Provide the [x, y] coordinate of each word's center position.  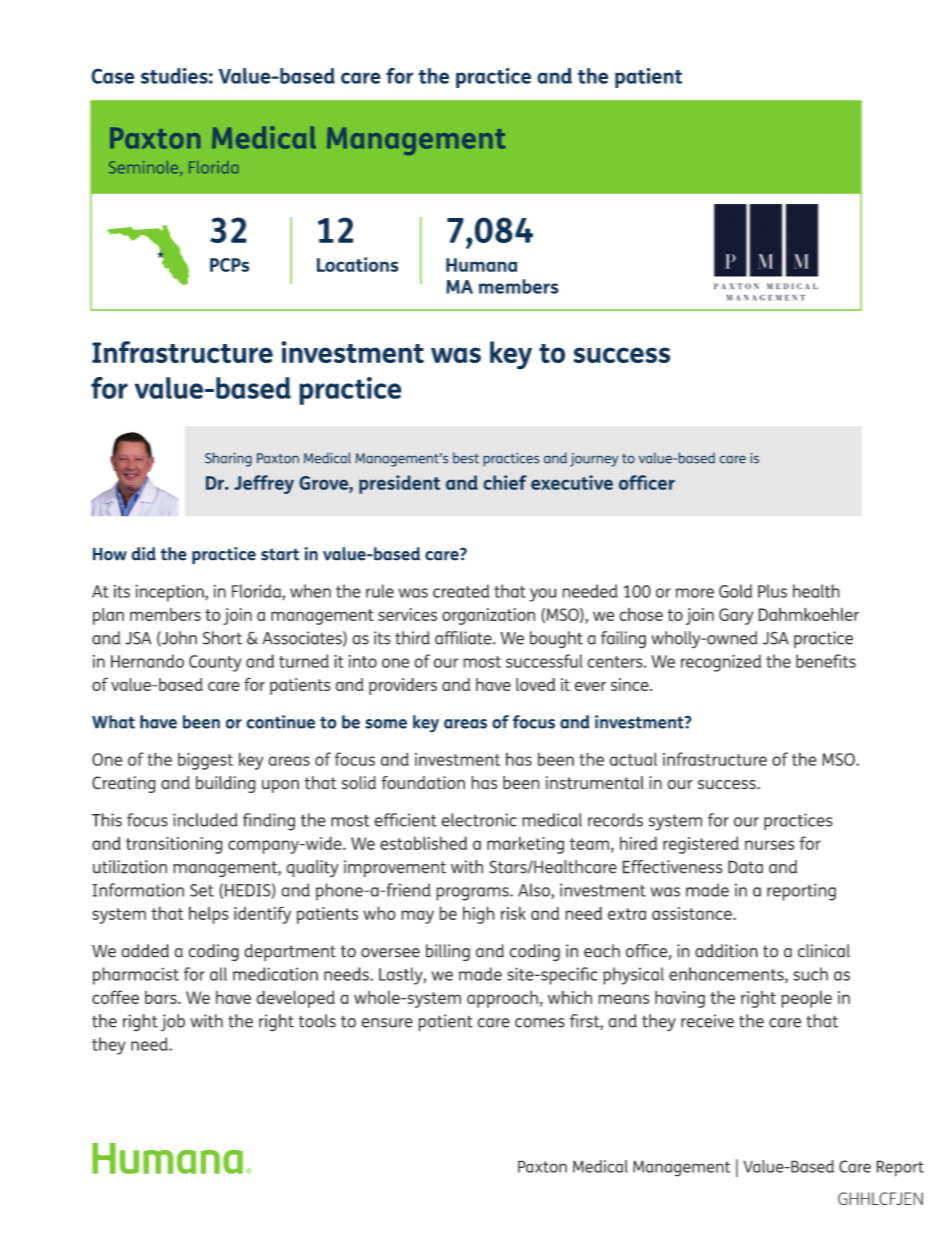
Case [112, 76]
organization [488, 616]
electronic [479, 820]
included [205, 820]
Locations [358, 264]
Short [222, 638]
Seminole [145, 168]
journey [594, 460]
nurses [769, 845]
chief [505, 482]
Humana [481, 265]
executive [572, 482]
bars [162, 997]
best [466, 458]
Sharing [228, 459]
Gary [736, 616]
